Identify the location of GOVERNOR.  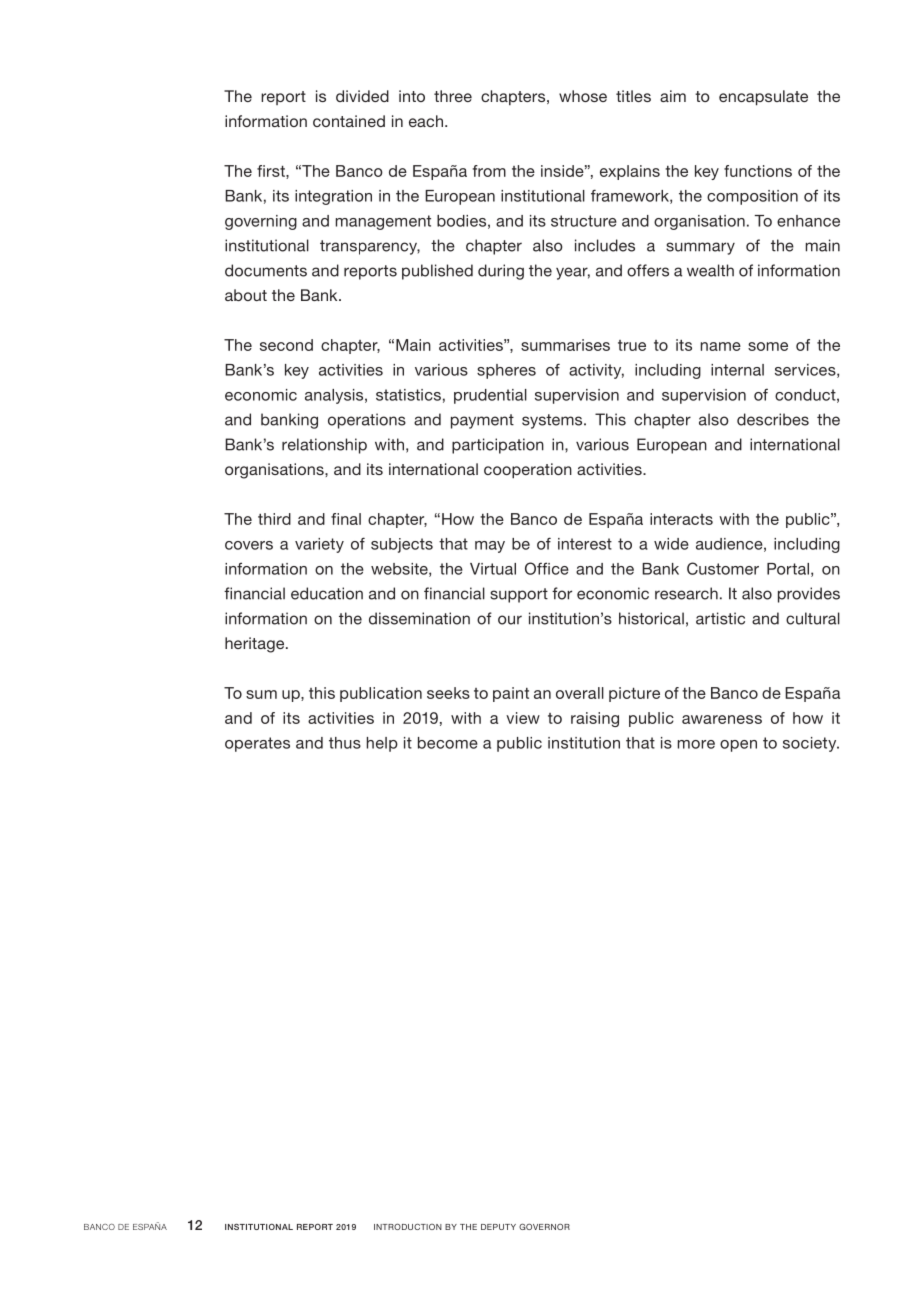
(544, 1226).
